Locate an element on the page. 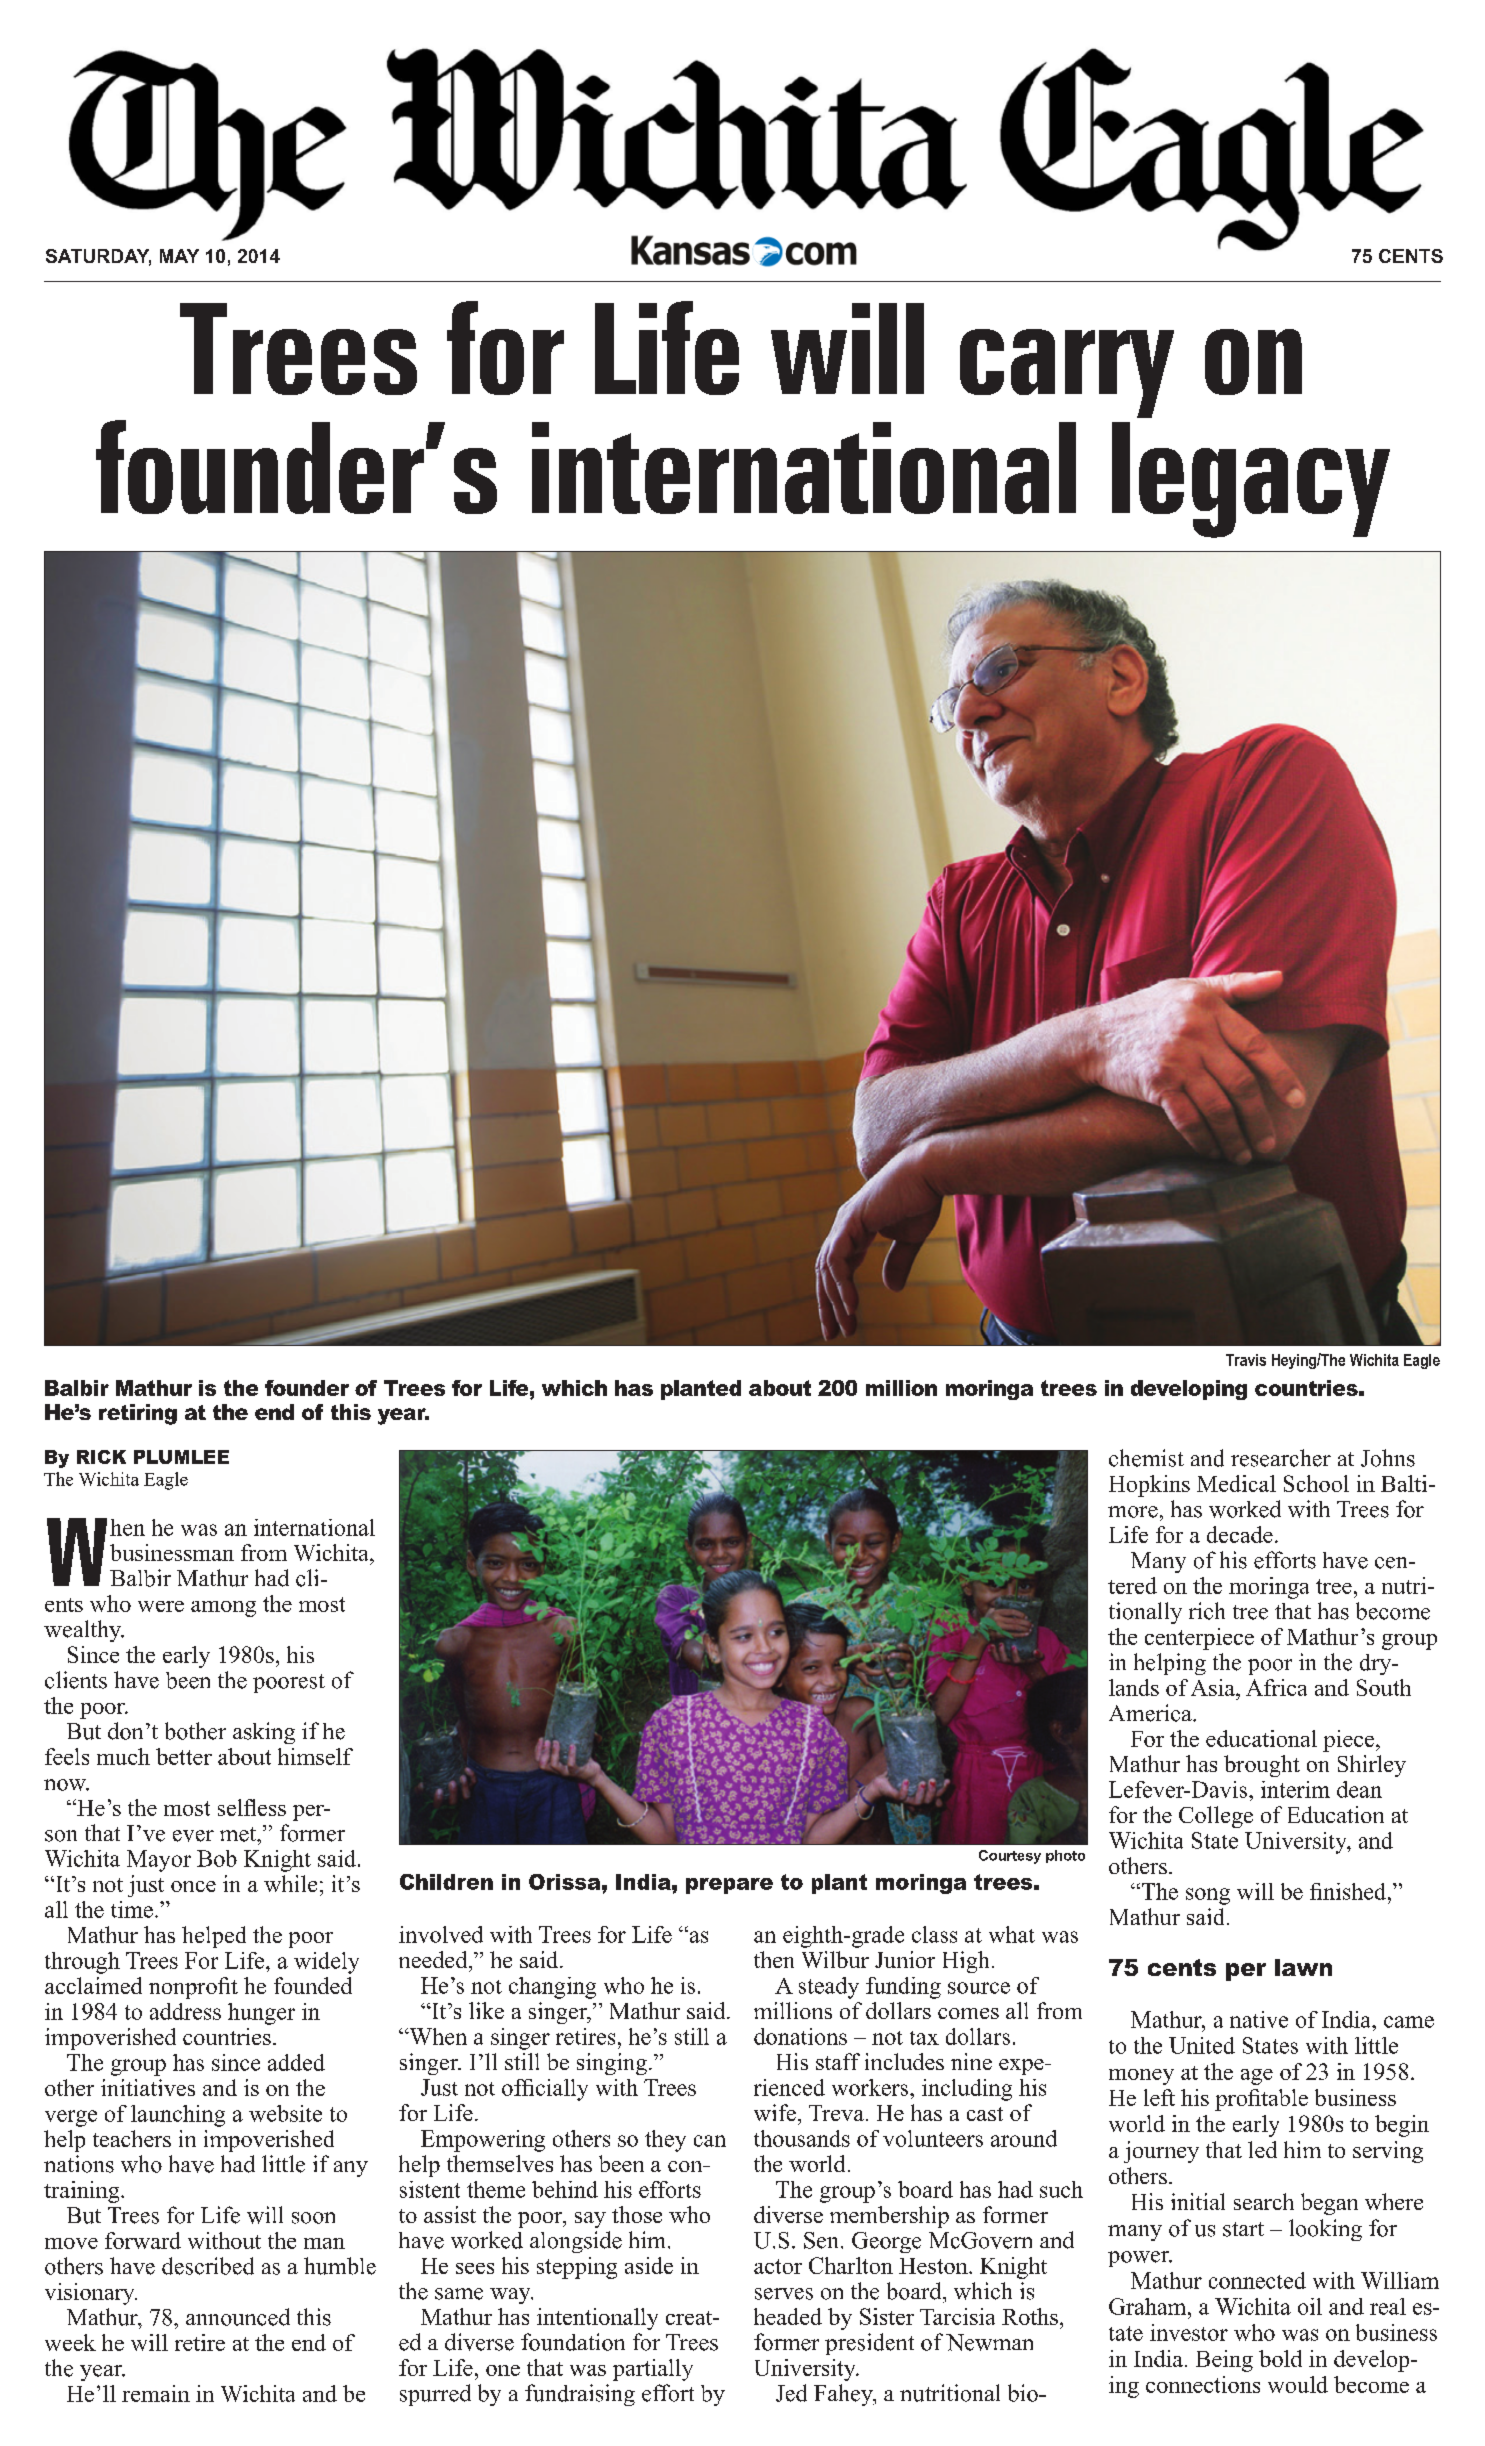 This image has width=1485, height=2446. announced is located at coordinates (238, 2317).
